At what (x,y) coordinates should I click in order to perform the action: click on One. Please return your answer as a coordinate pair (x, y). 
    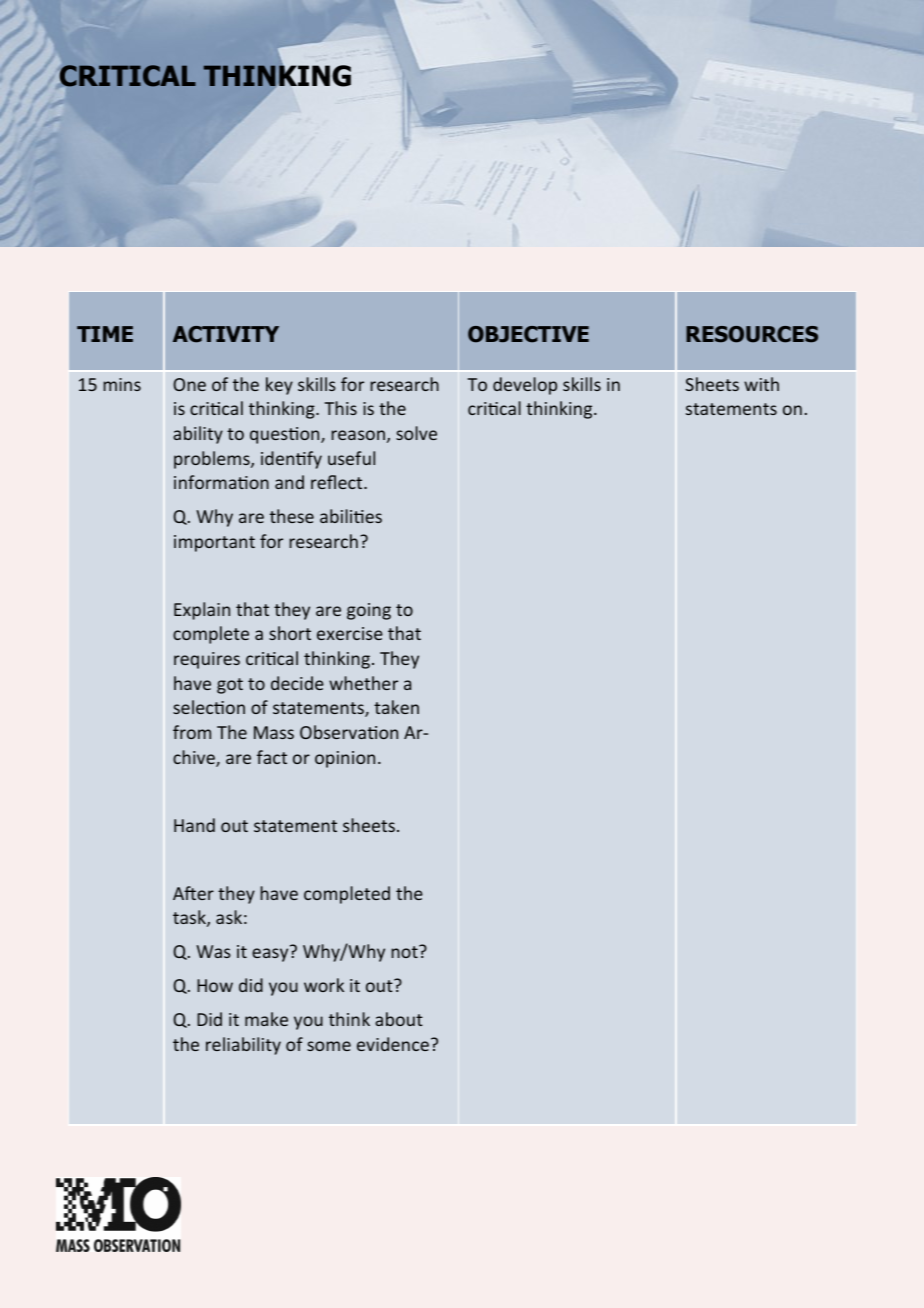
    Looking at the image, I should click on (189, 384).
